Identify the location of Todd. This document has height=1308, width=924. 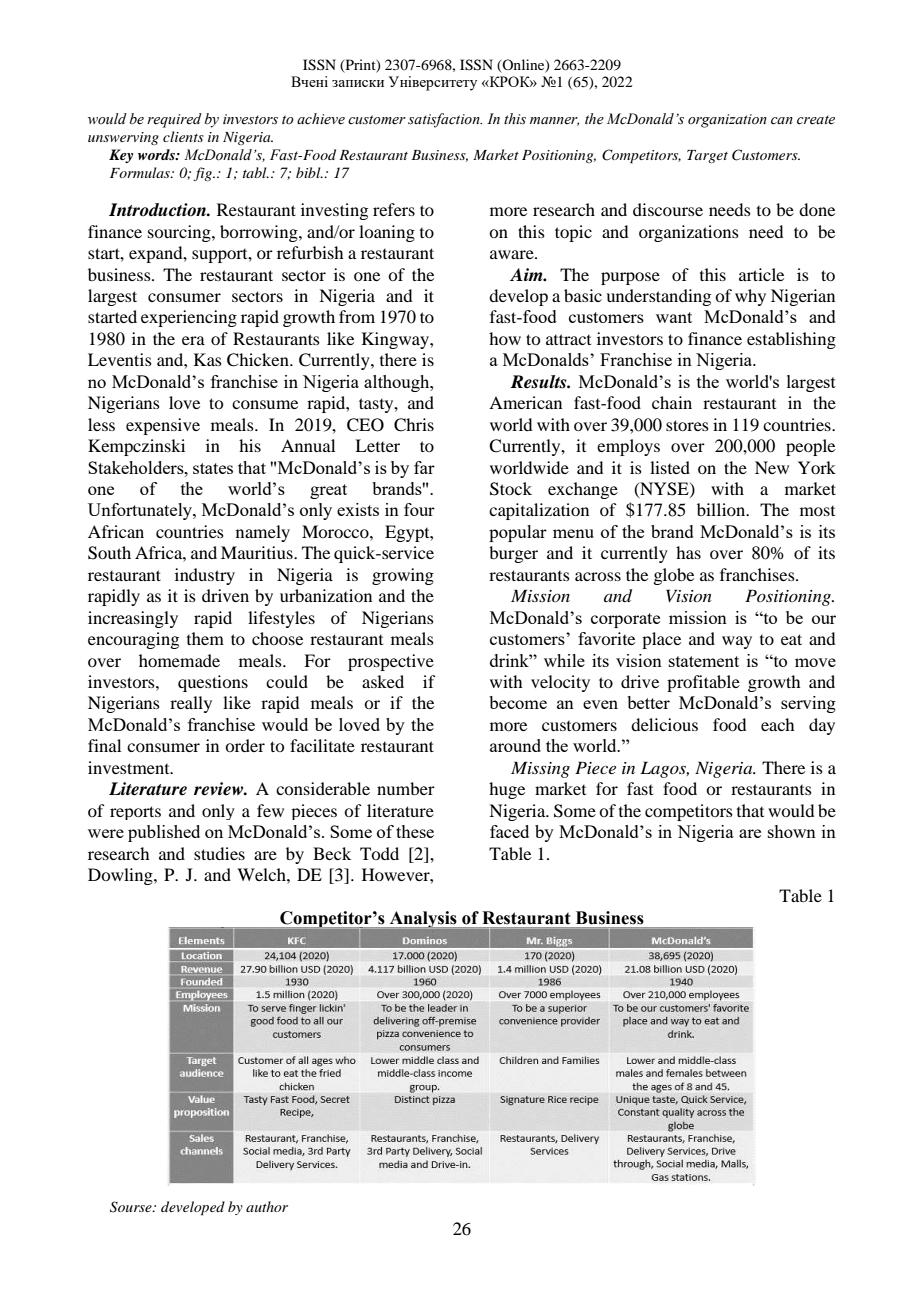
(379, 853).
